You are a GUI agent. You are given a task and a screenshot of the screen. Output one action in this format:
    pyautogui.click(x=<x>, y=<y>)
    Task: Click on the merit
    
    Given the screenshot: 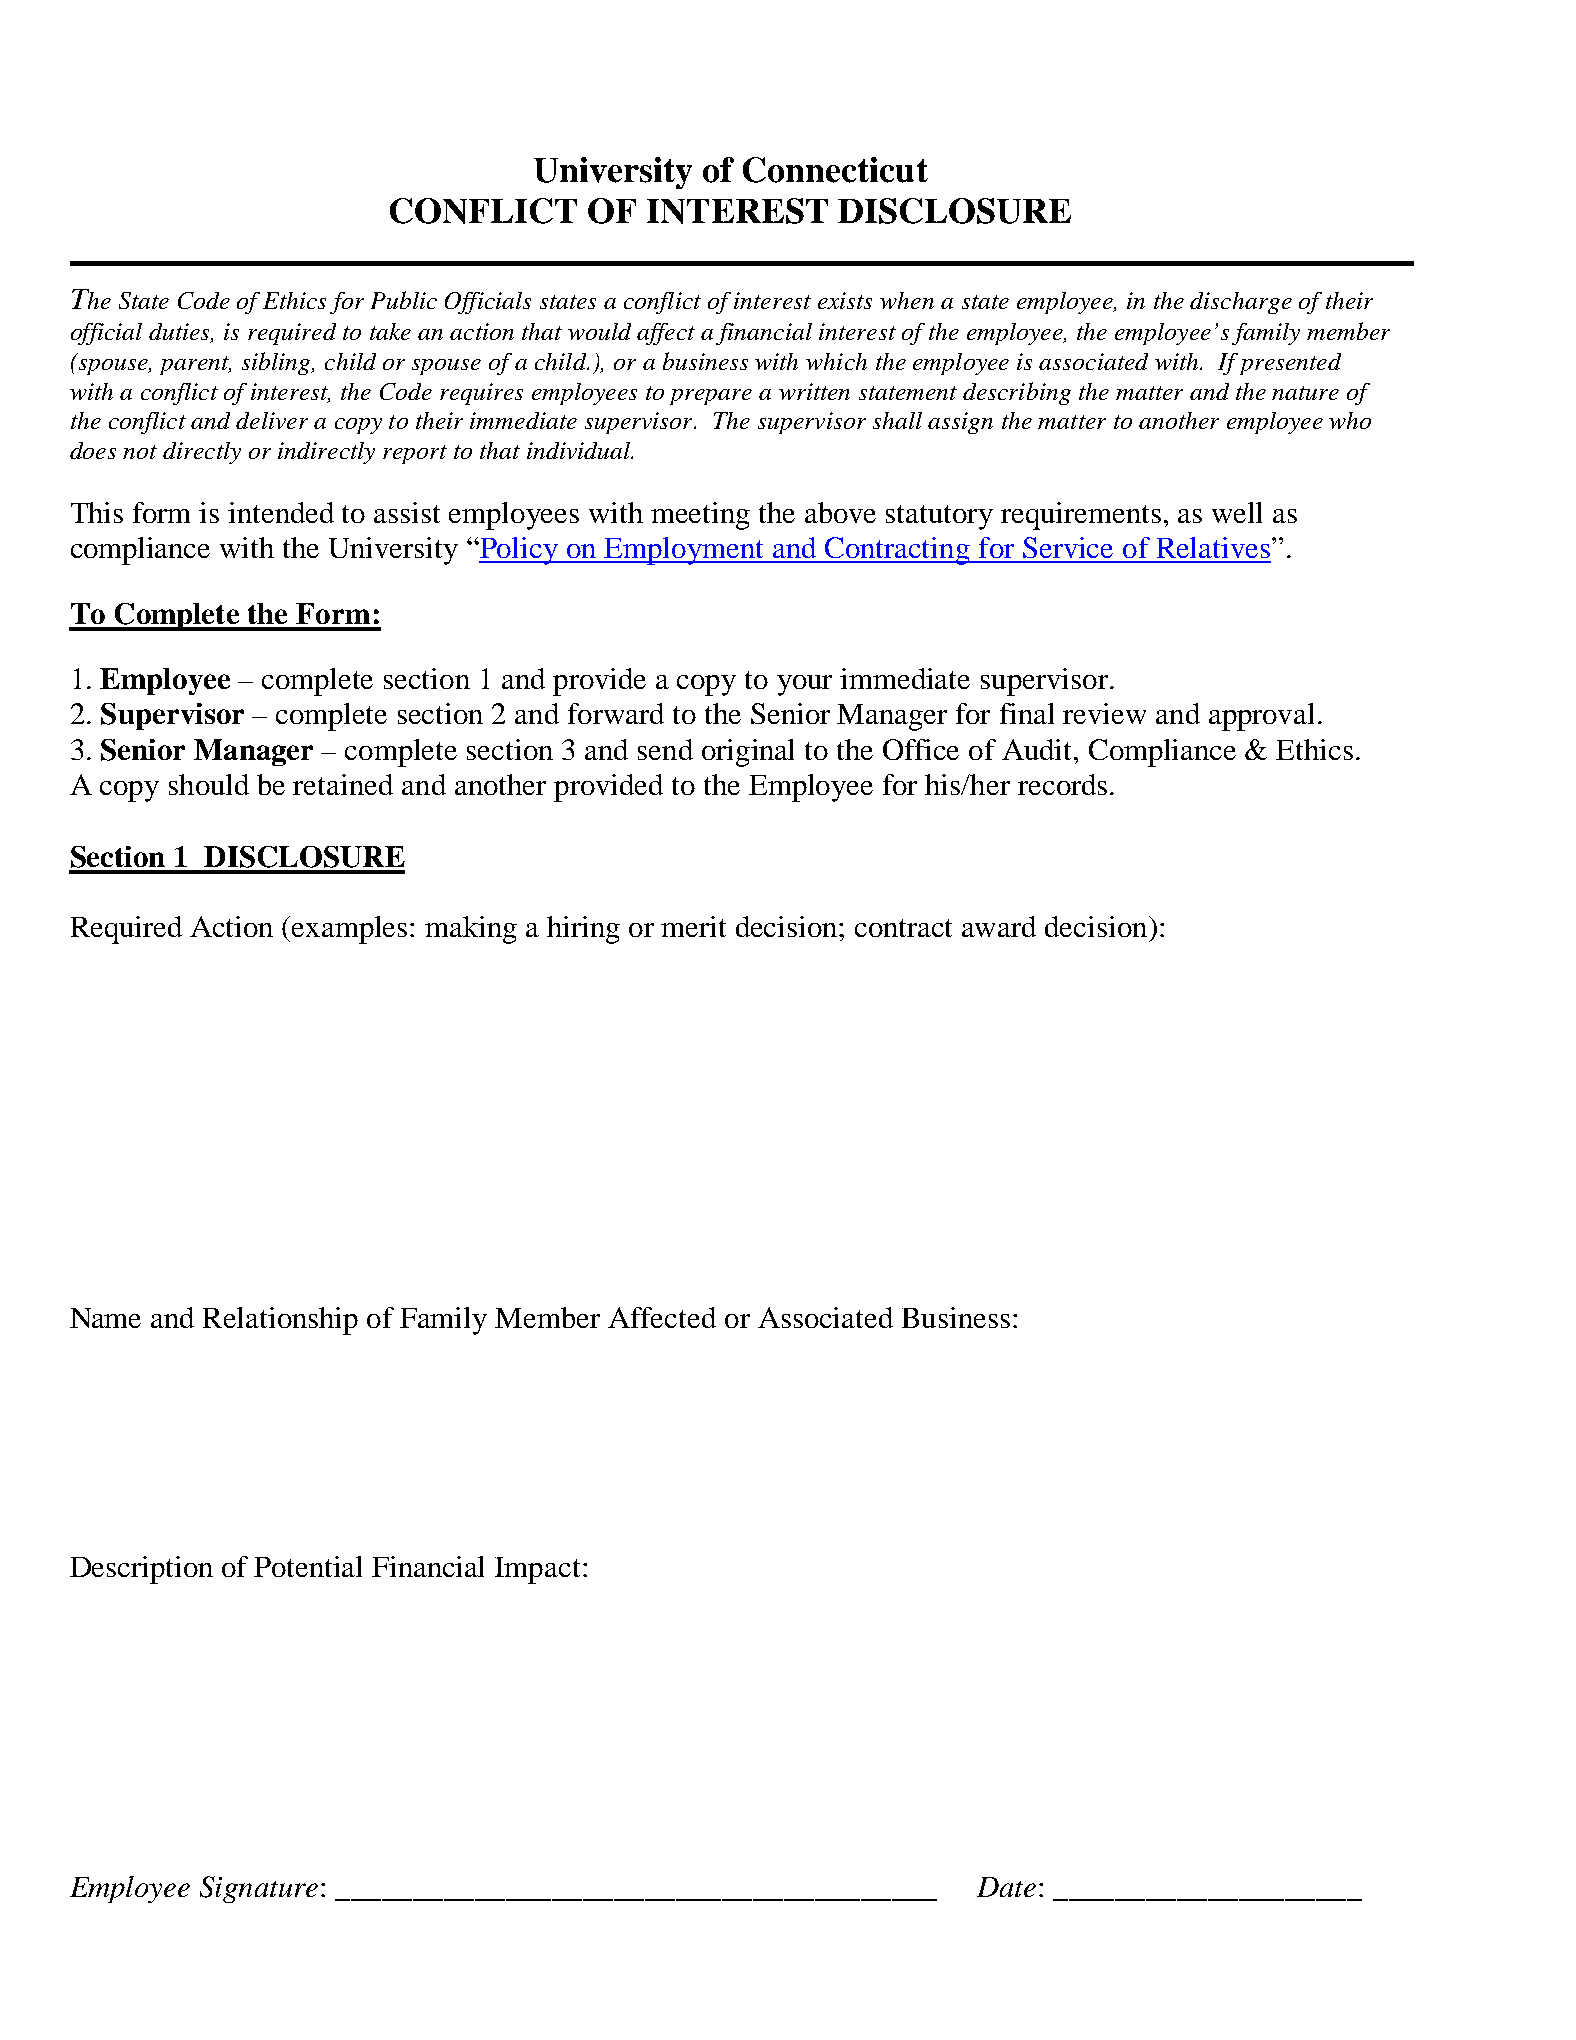 What is the action you would take?
    pyautogui.click(x=693, y=926)
